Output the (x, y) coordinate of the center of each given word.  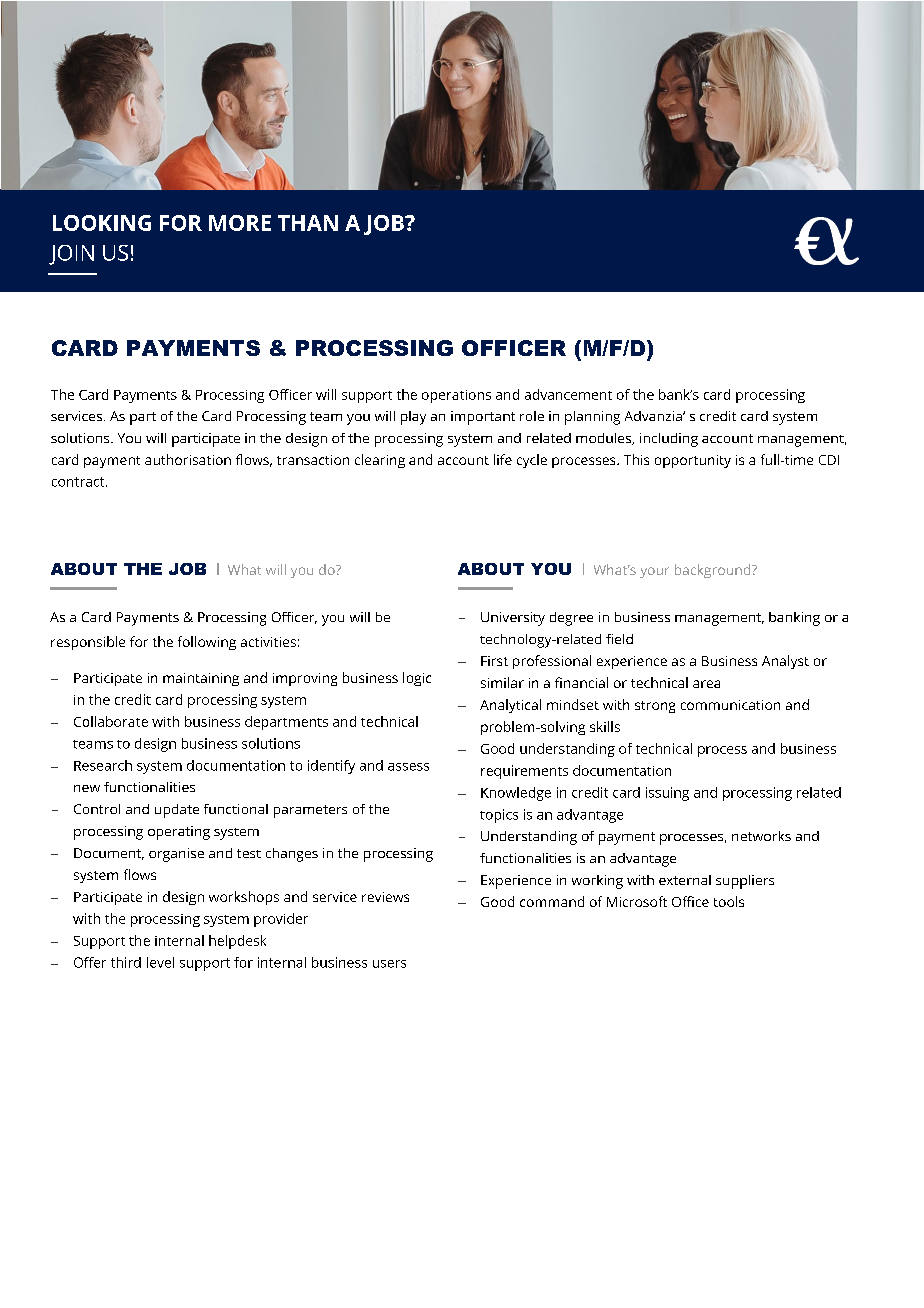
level (160, 962)
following (207, 643)
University (513, 619)
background (714, 571)
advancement (568, 394)
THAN (308, 223)
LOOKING (102, 223)
